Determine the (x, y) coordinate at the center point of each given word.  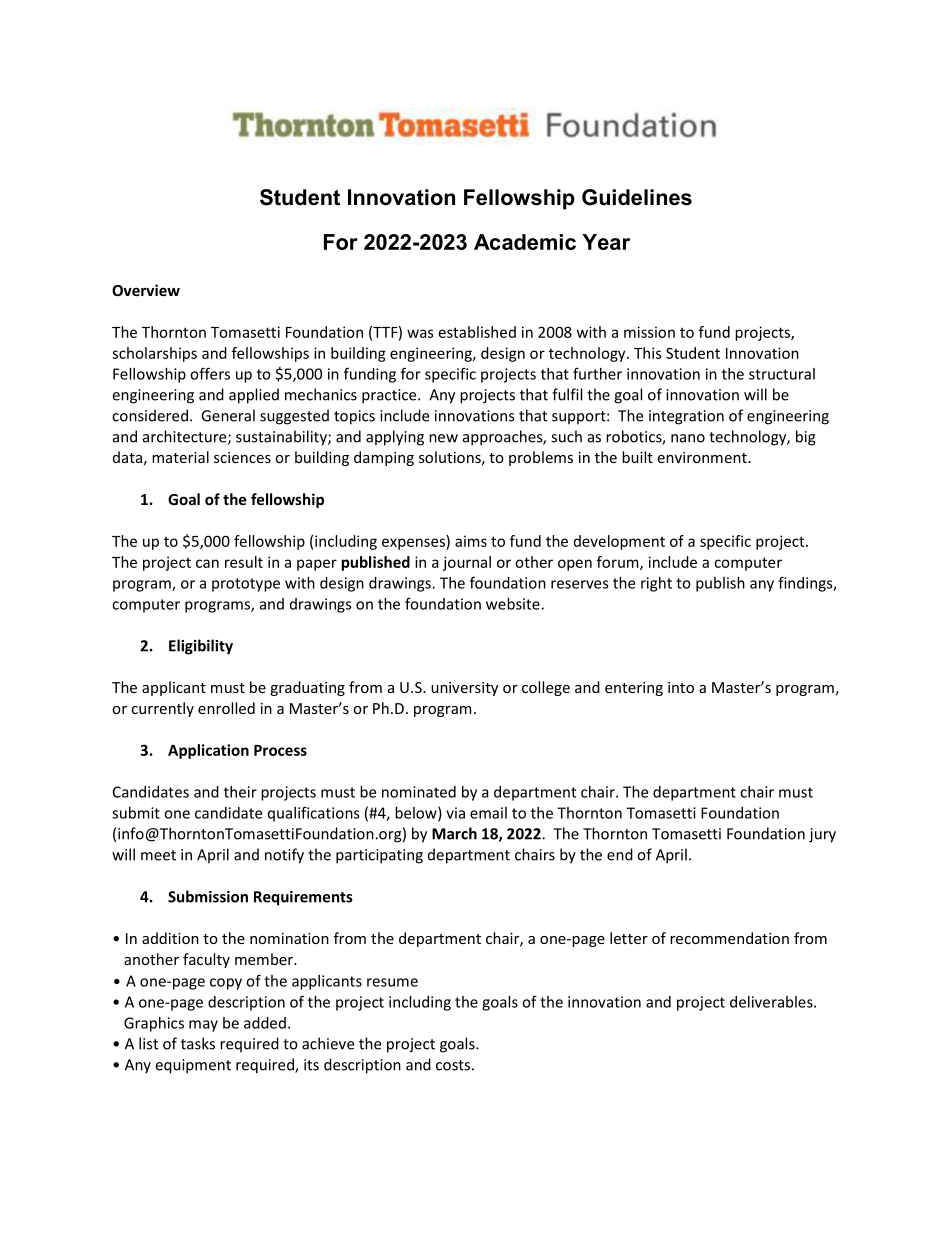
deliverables (772, 1002)
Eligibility (201, 647)
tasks (198, 1043)
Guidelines (637, 197)
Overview (146, 290)
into (681, 687)
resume (392, 982)
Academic (525, 242)
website (514, 604)
